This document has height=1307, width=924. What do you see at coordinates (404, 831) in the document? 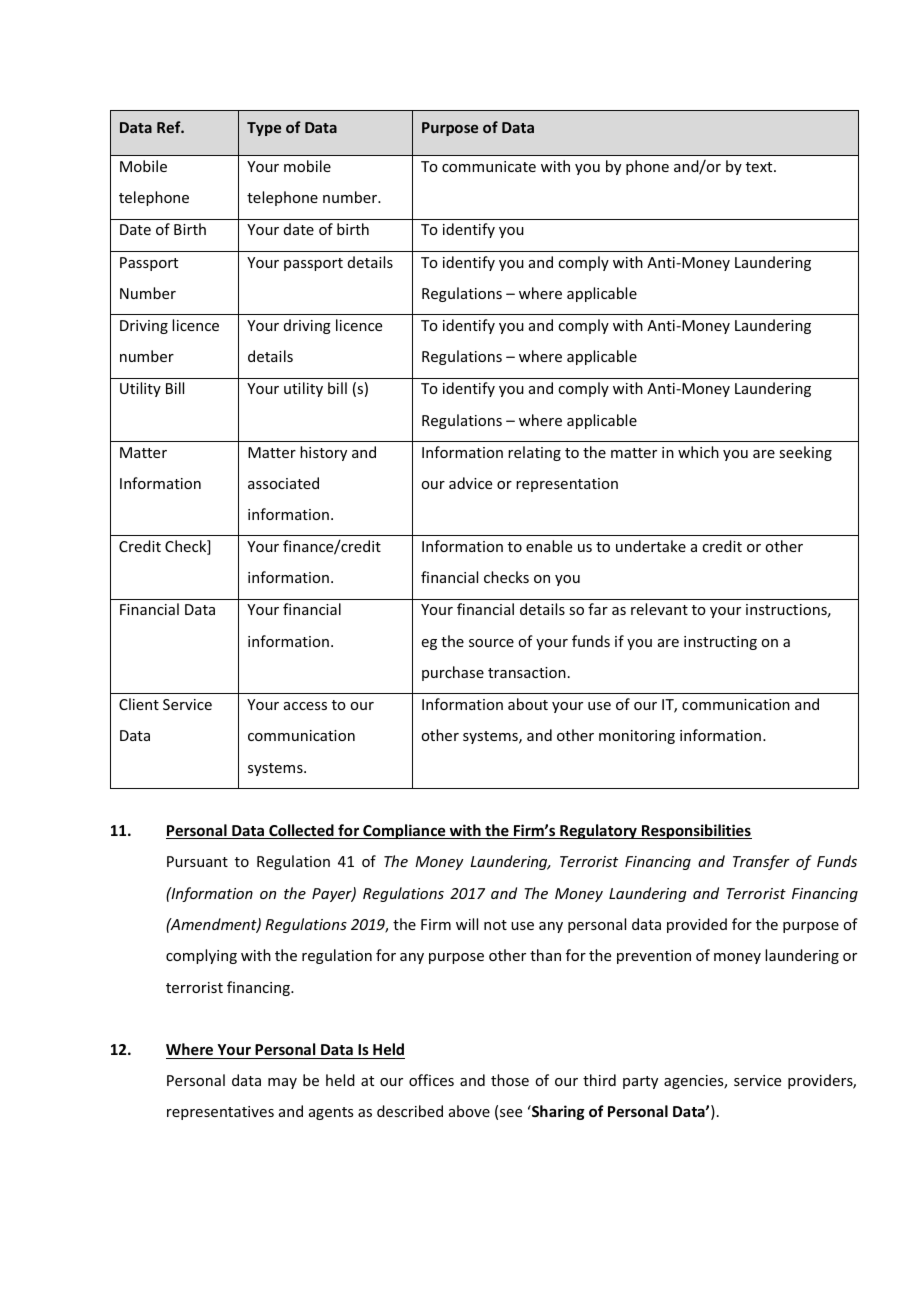
I see `Compliance` at bounding box center [404, 831].
